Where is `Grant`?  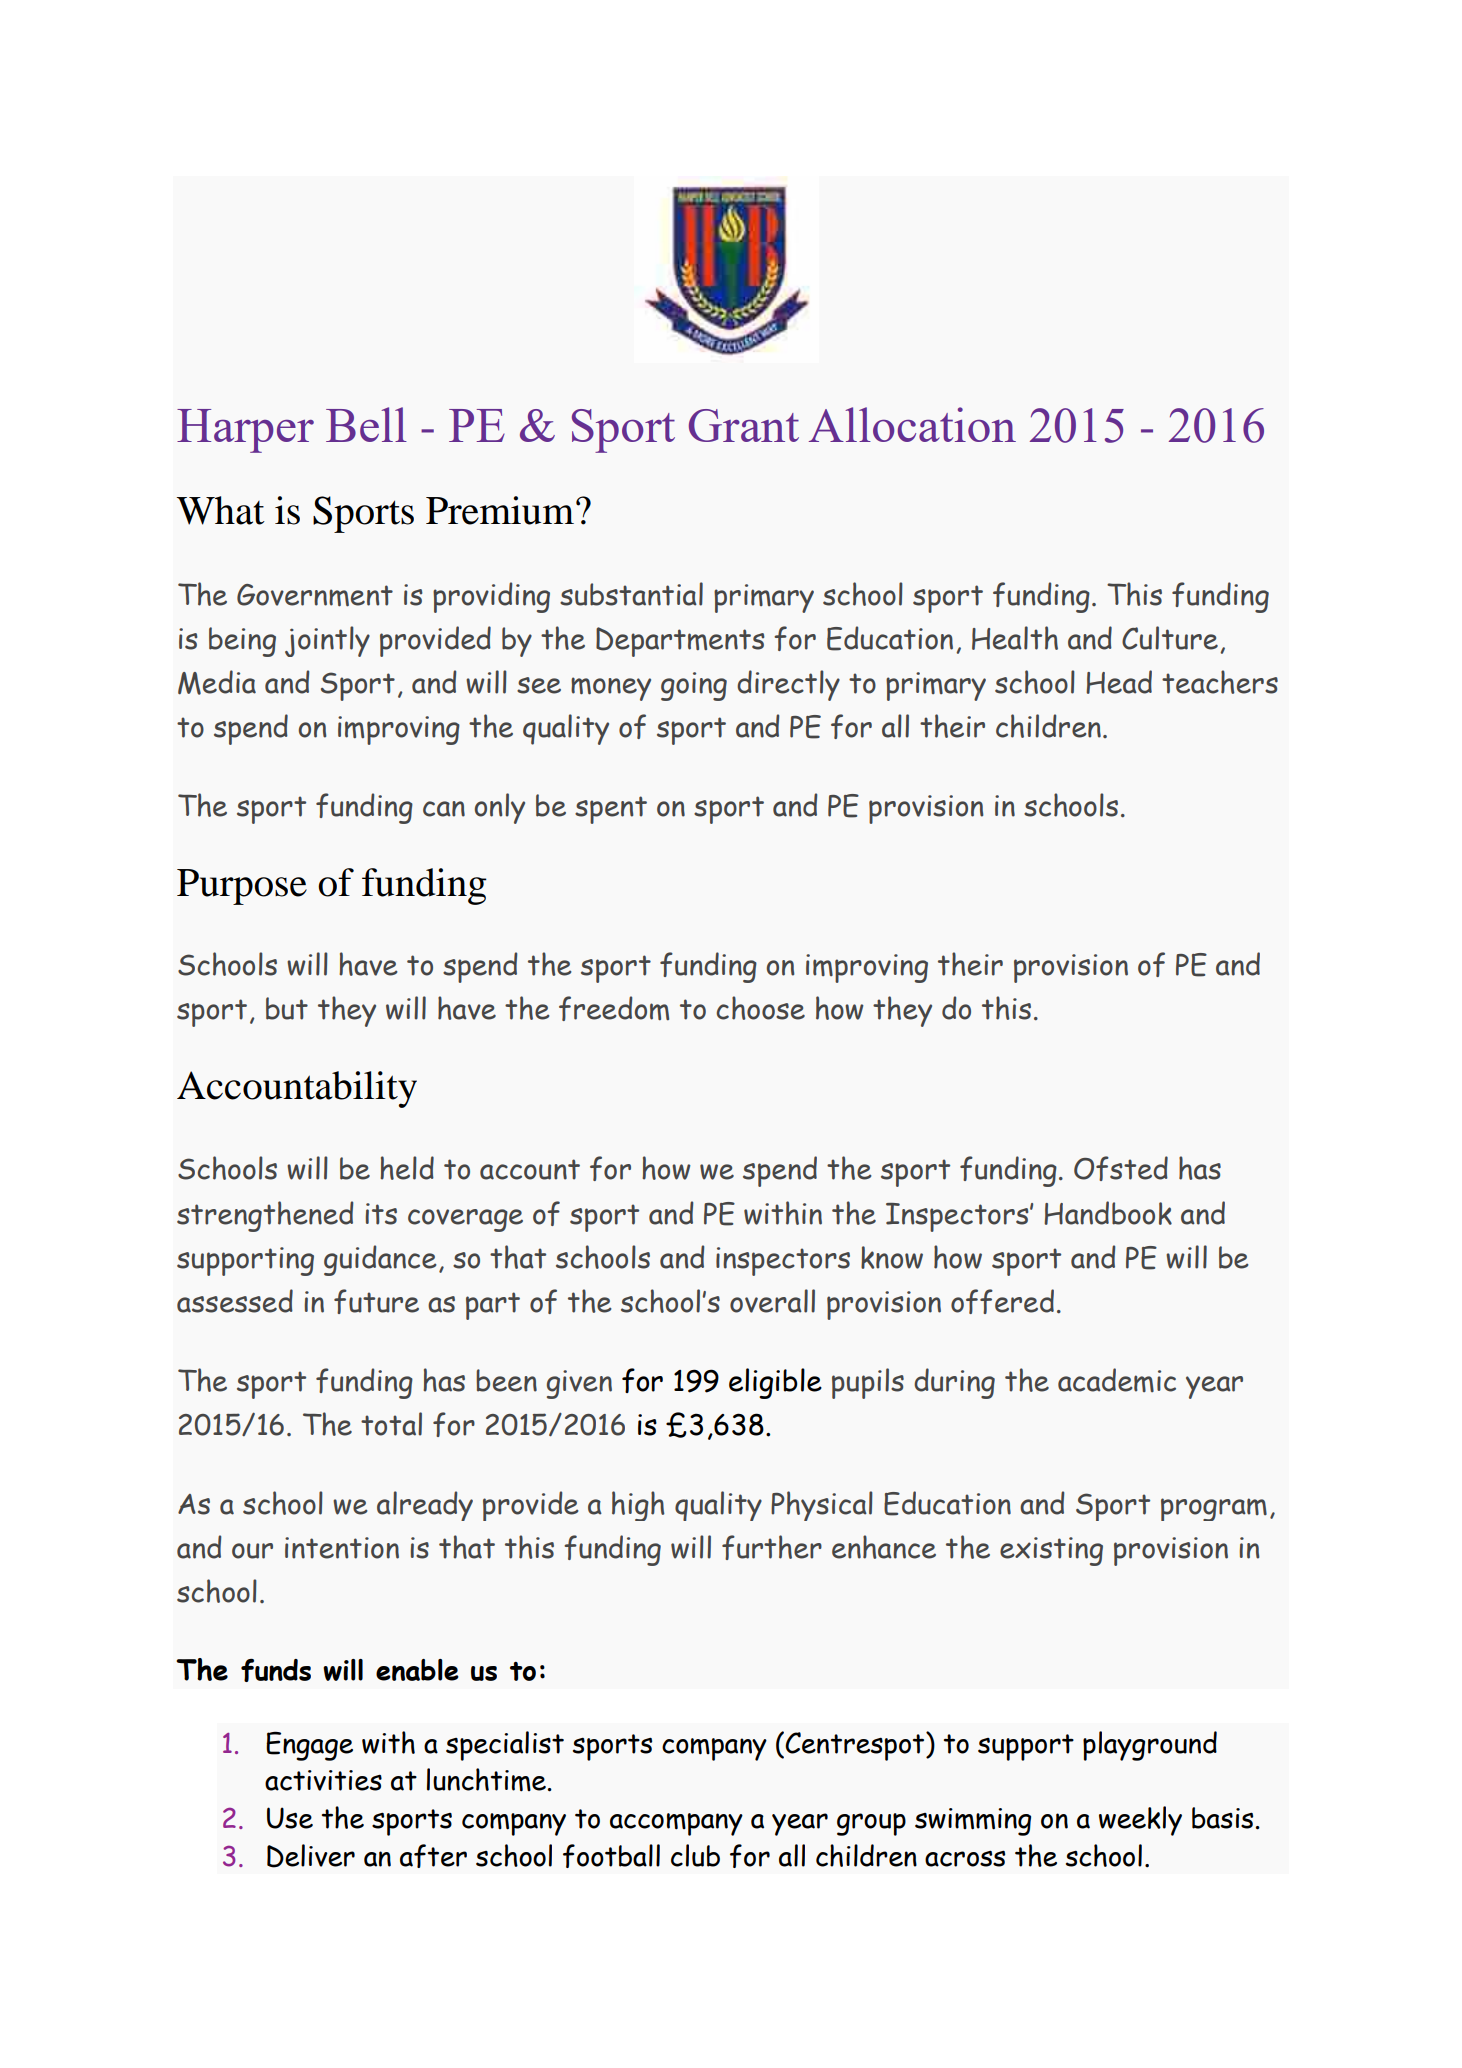
Grant is located at coordinates (744, 425).
